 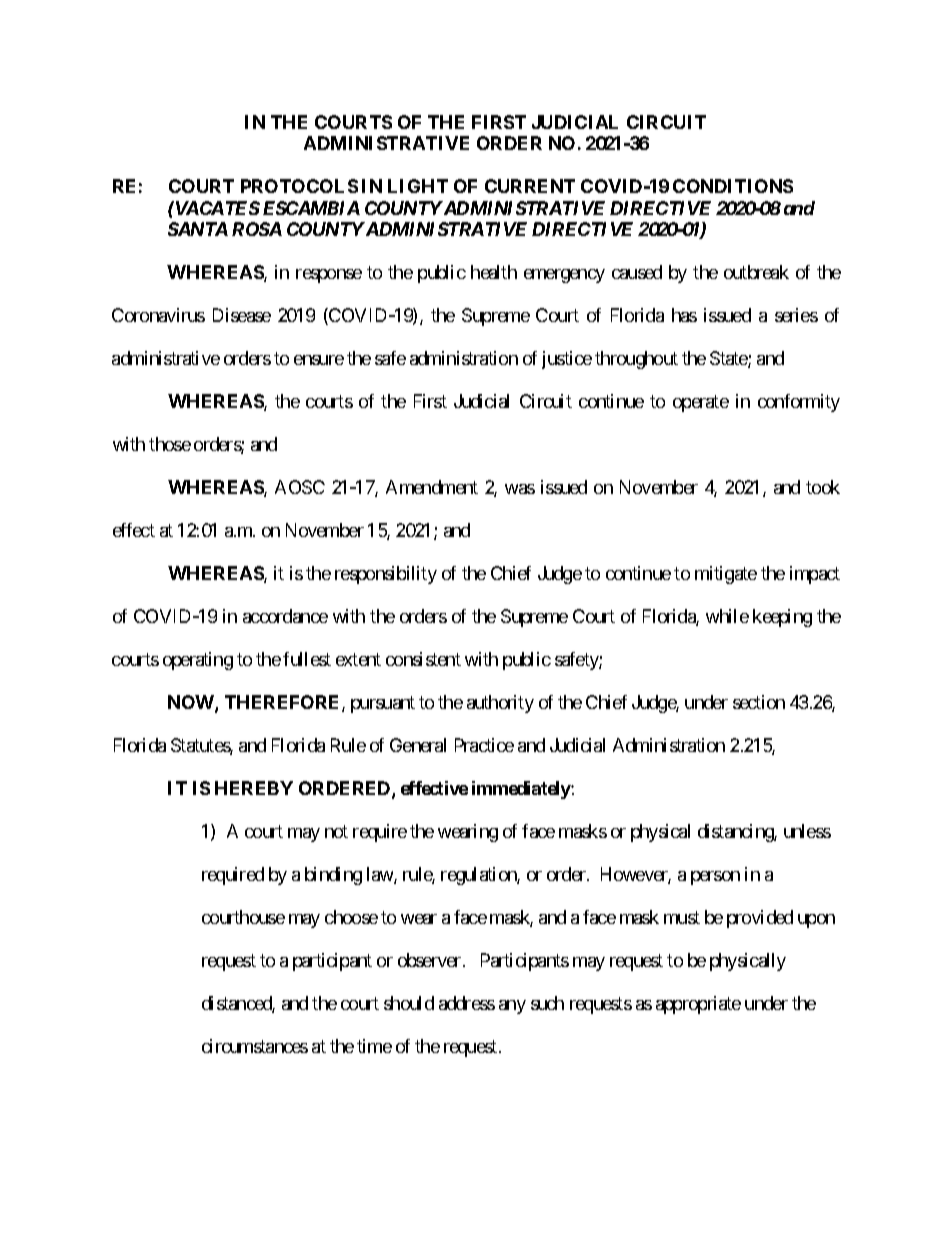 What do you see at coordinates (782, 618) in the document?
I see `keeping` at bounding box center [782, 618].
